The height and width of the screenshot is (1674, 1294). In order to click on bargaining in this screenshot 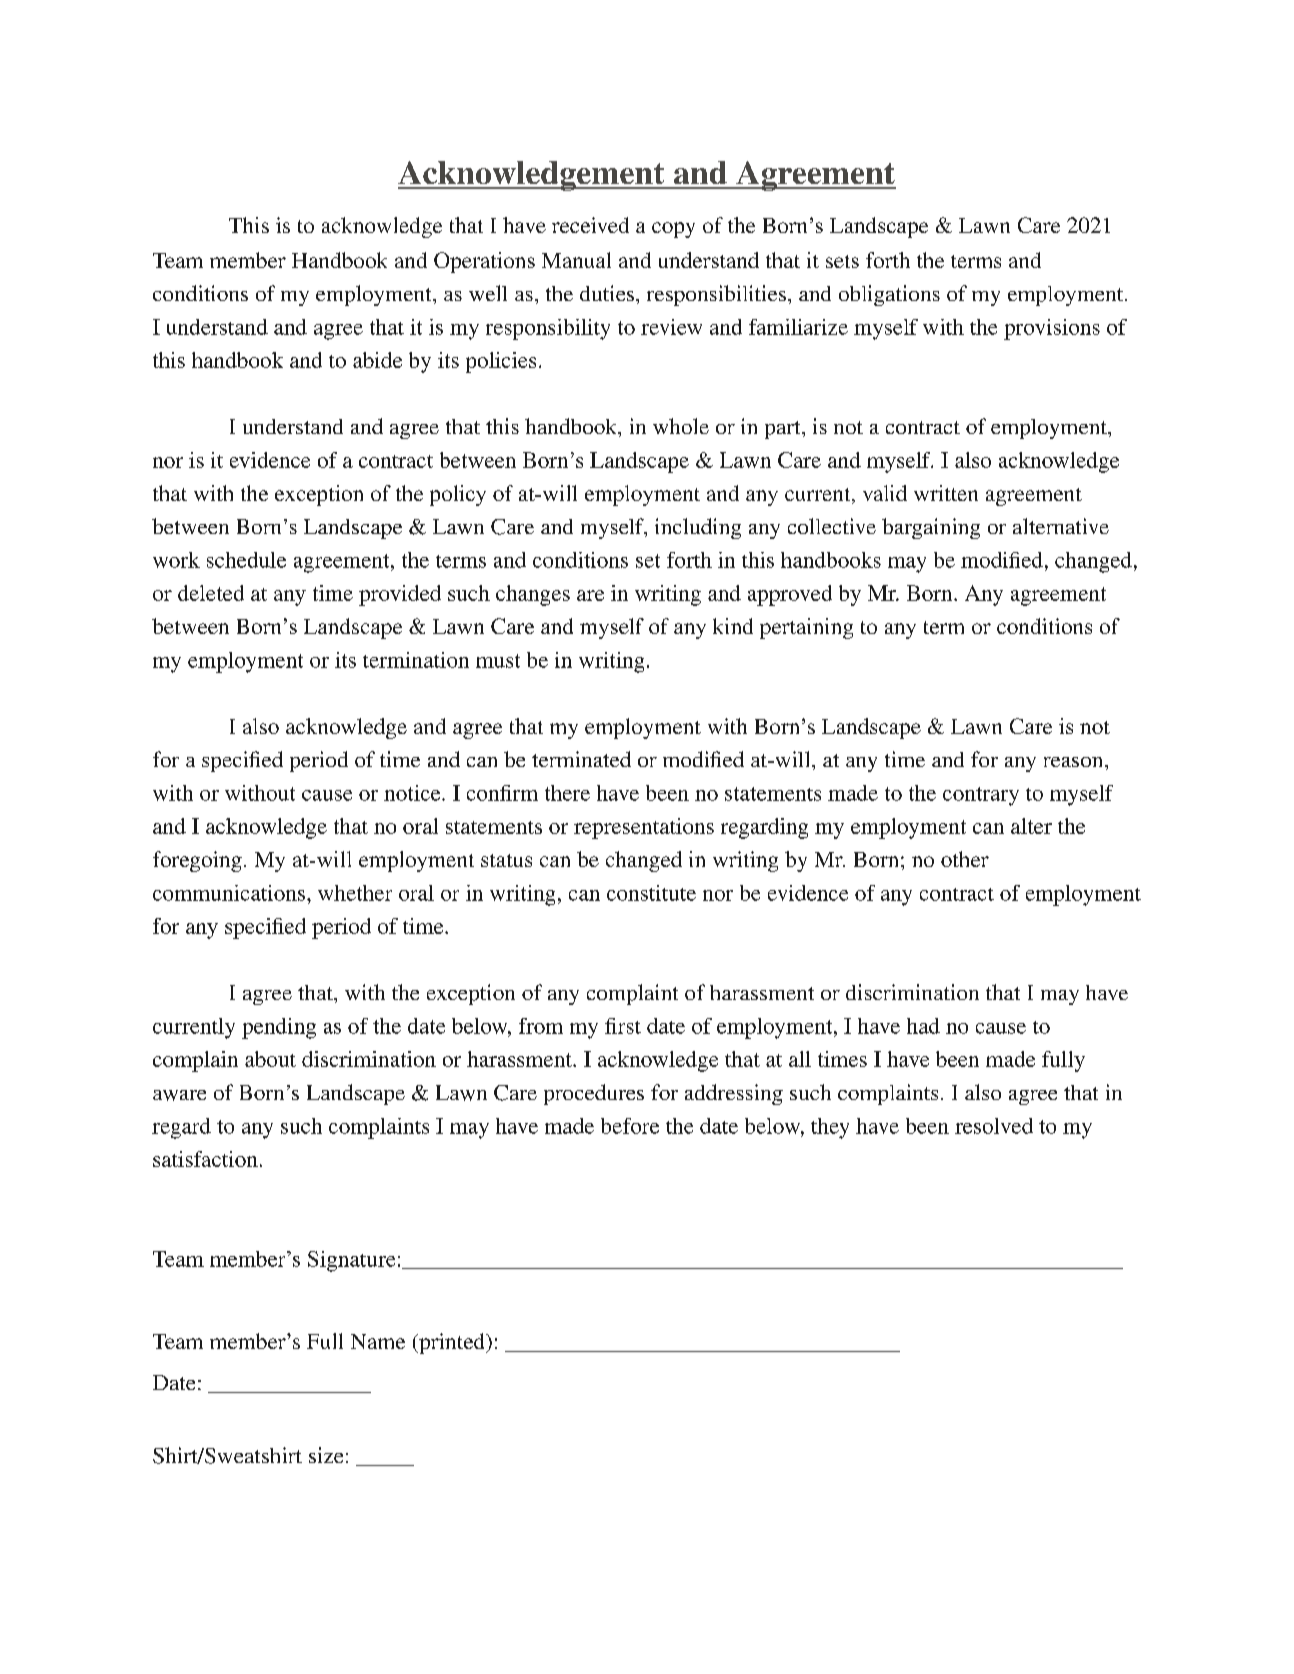, I will do `click(931, 528)`.
